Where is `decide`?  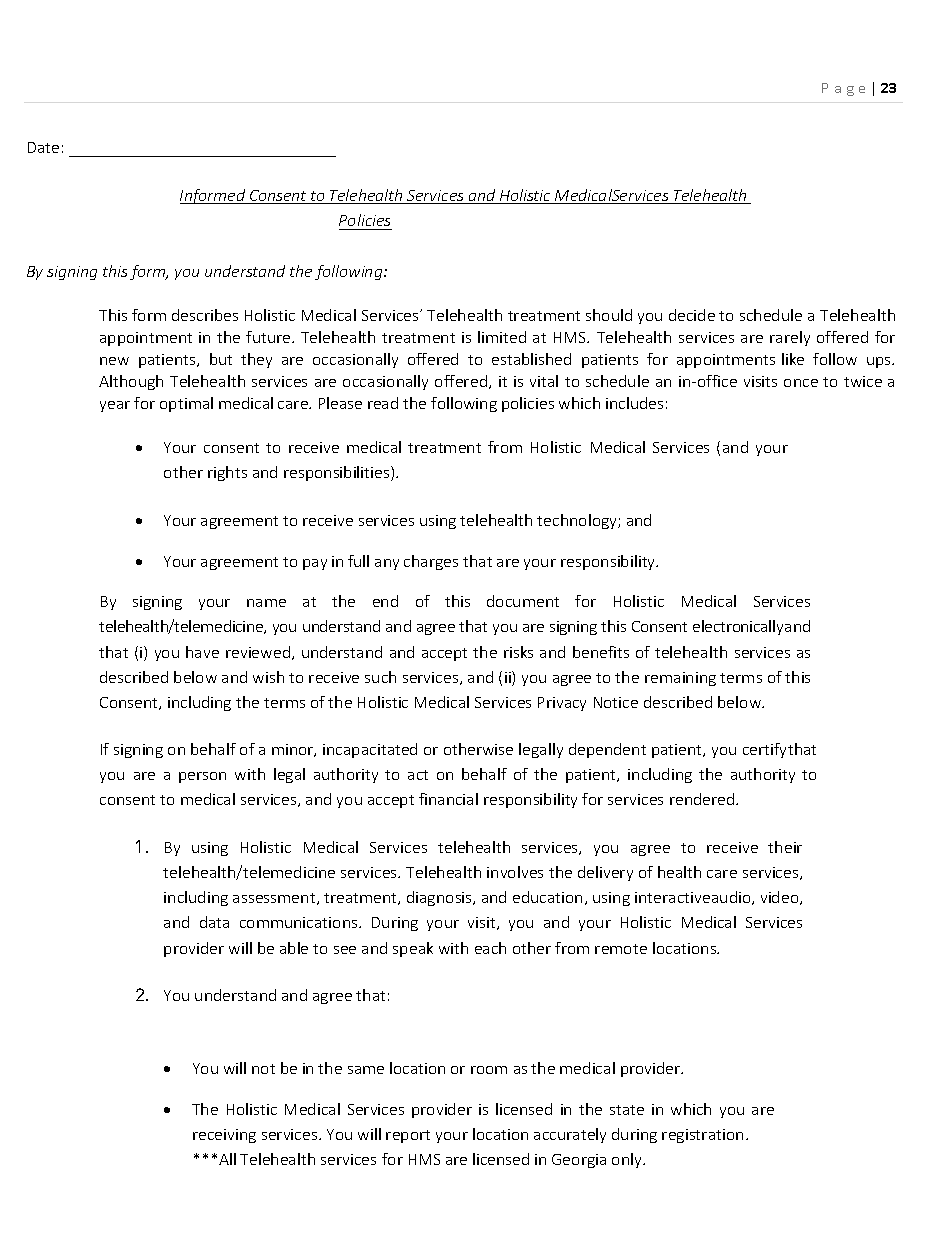
decide is located at coordinates (692, 315).
